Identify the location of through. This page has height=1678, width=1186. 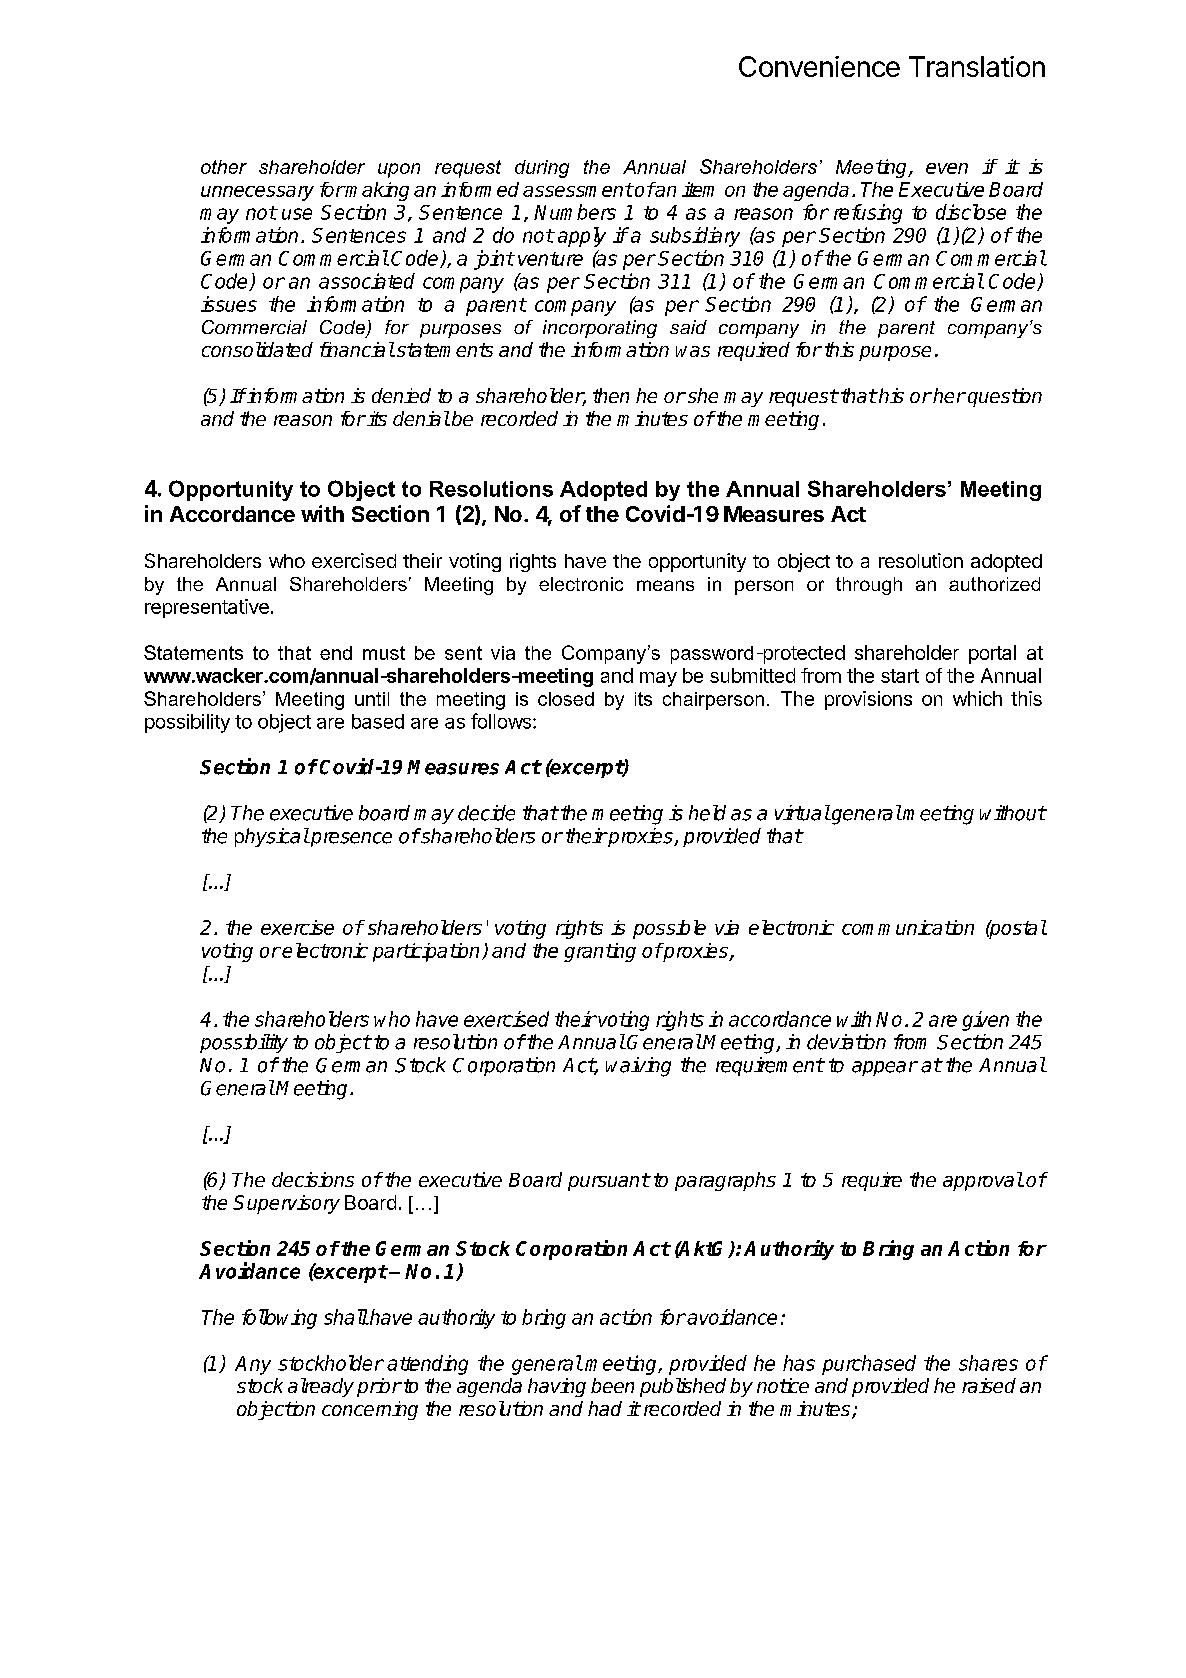
(869, 586).
